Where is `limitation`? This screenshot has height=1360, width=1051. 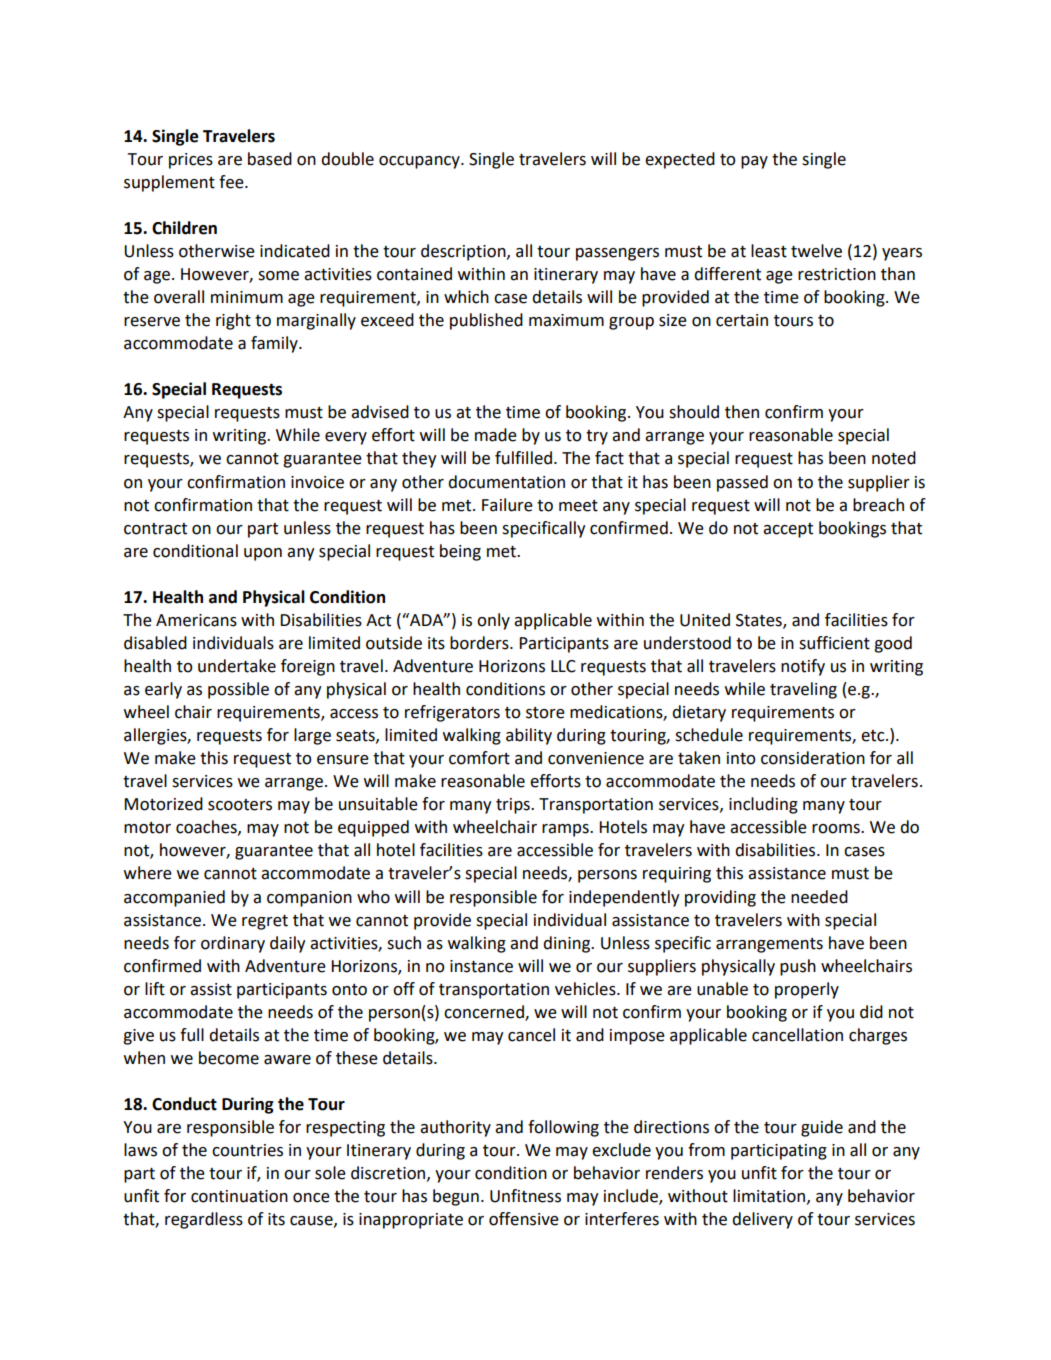 limitation is located at coordinates (769, 1196).
